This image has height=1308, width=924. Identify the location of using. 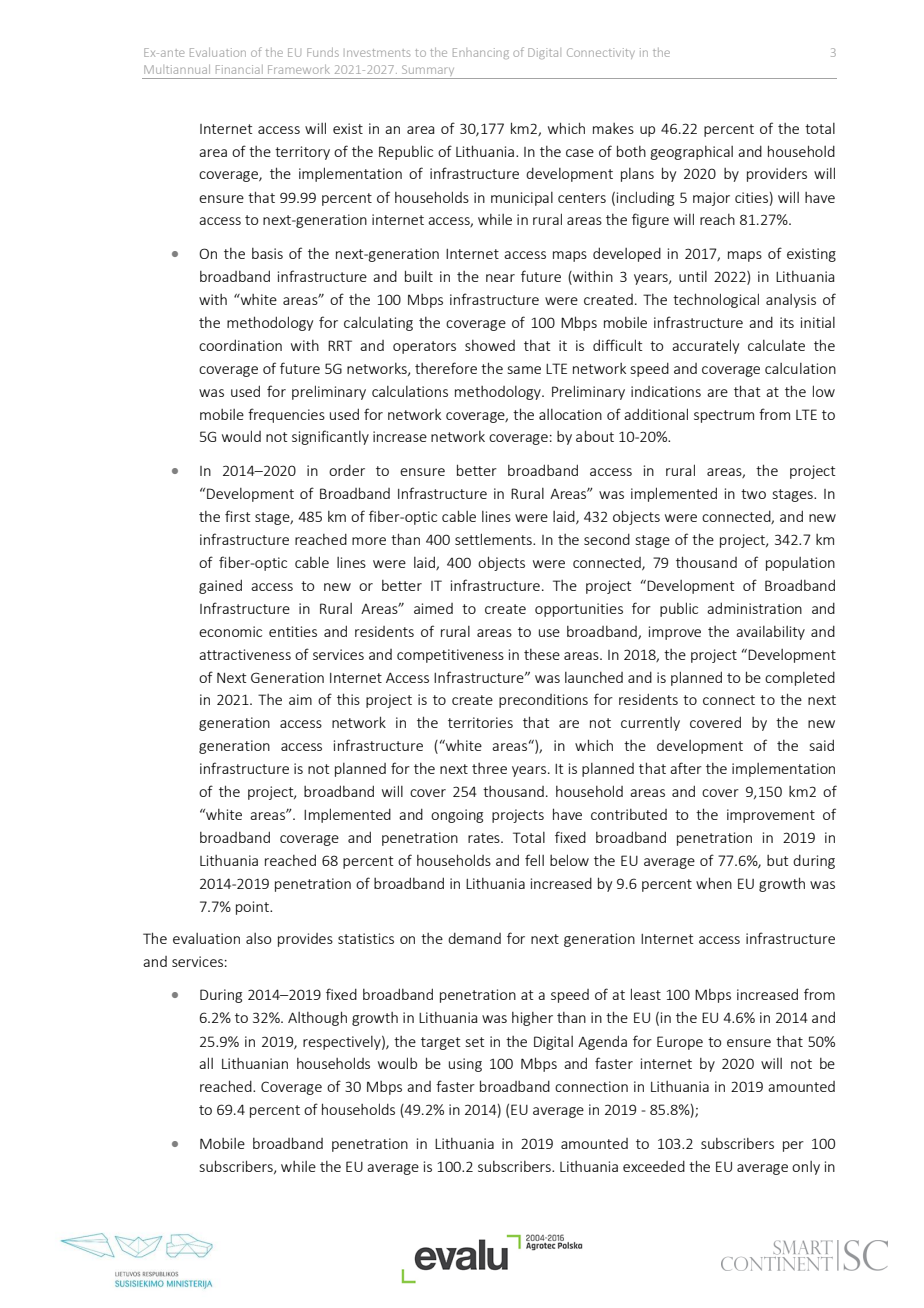
(465, 1065).
